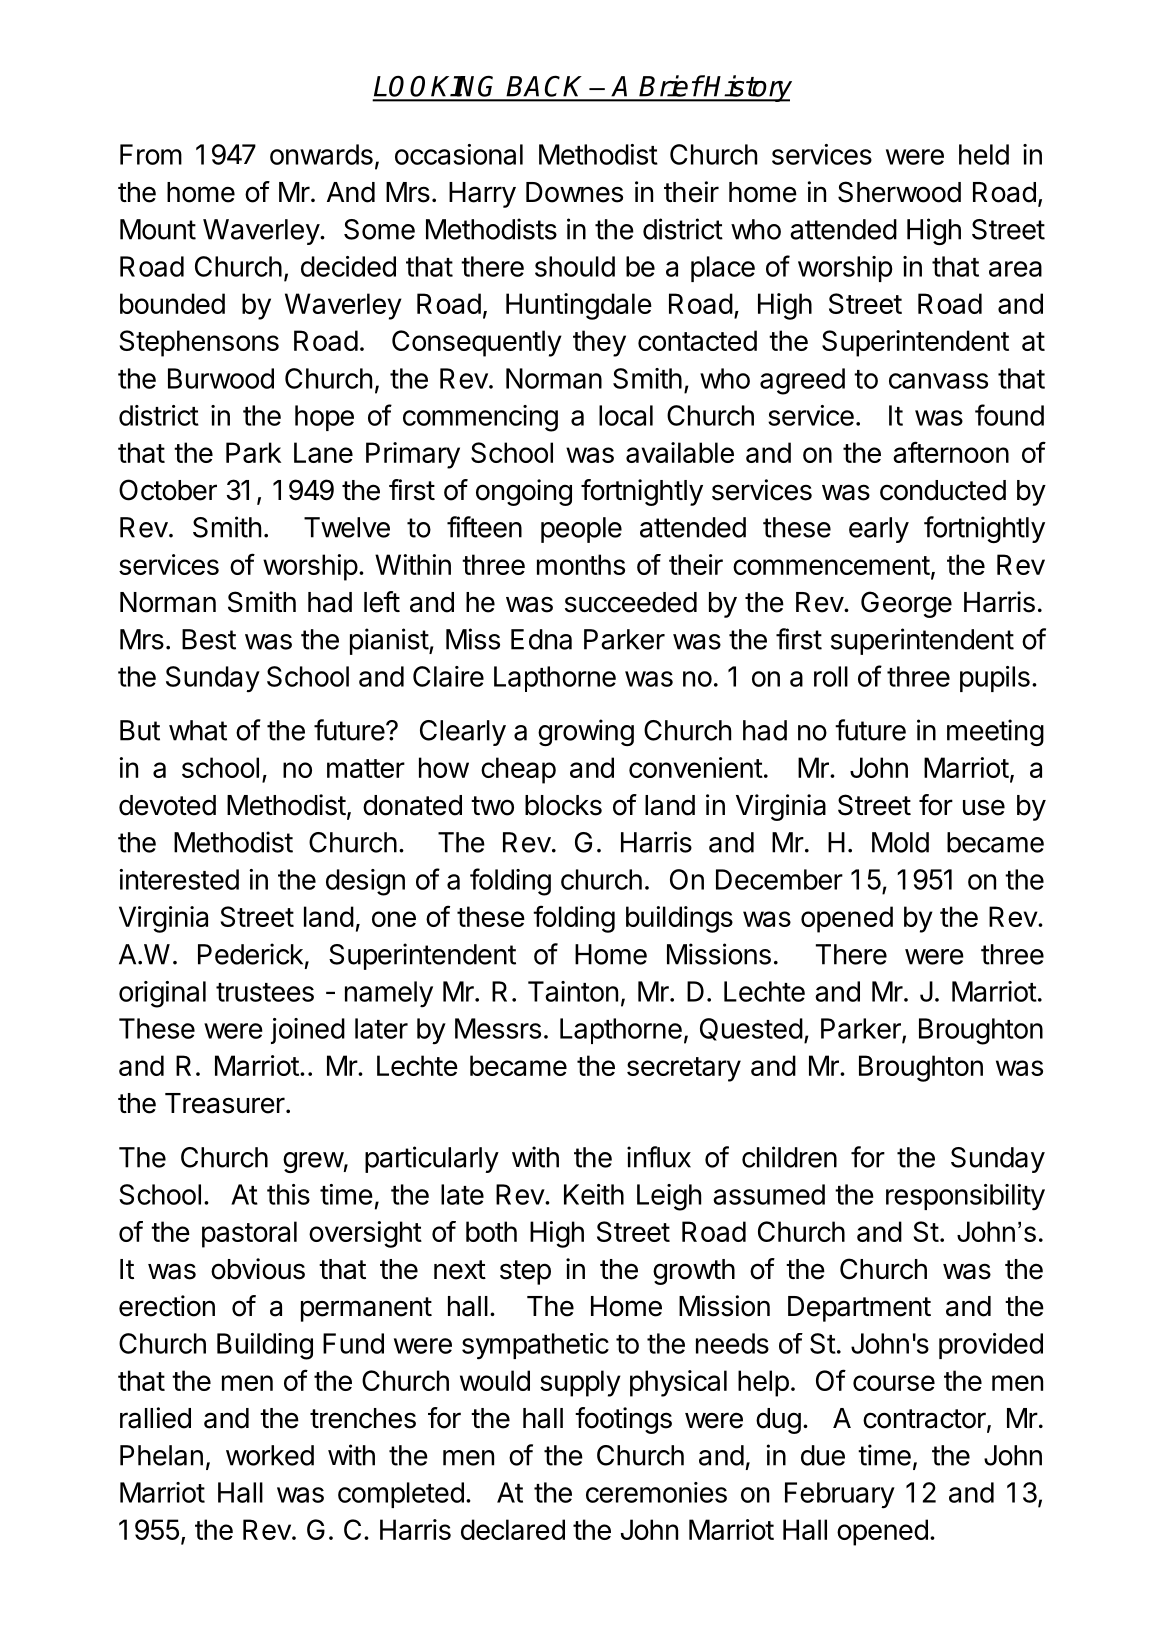  What do you see at coordinates (288, 1194) in the image?
I see `this` at bounding box center [288, 1194].
